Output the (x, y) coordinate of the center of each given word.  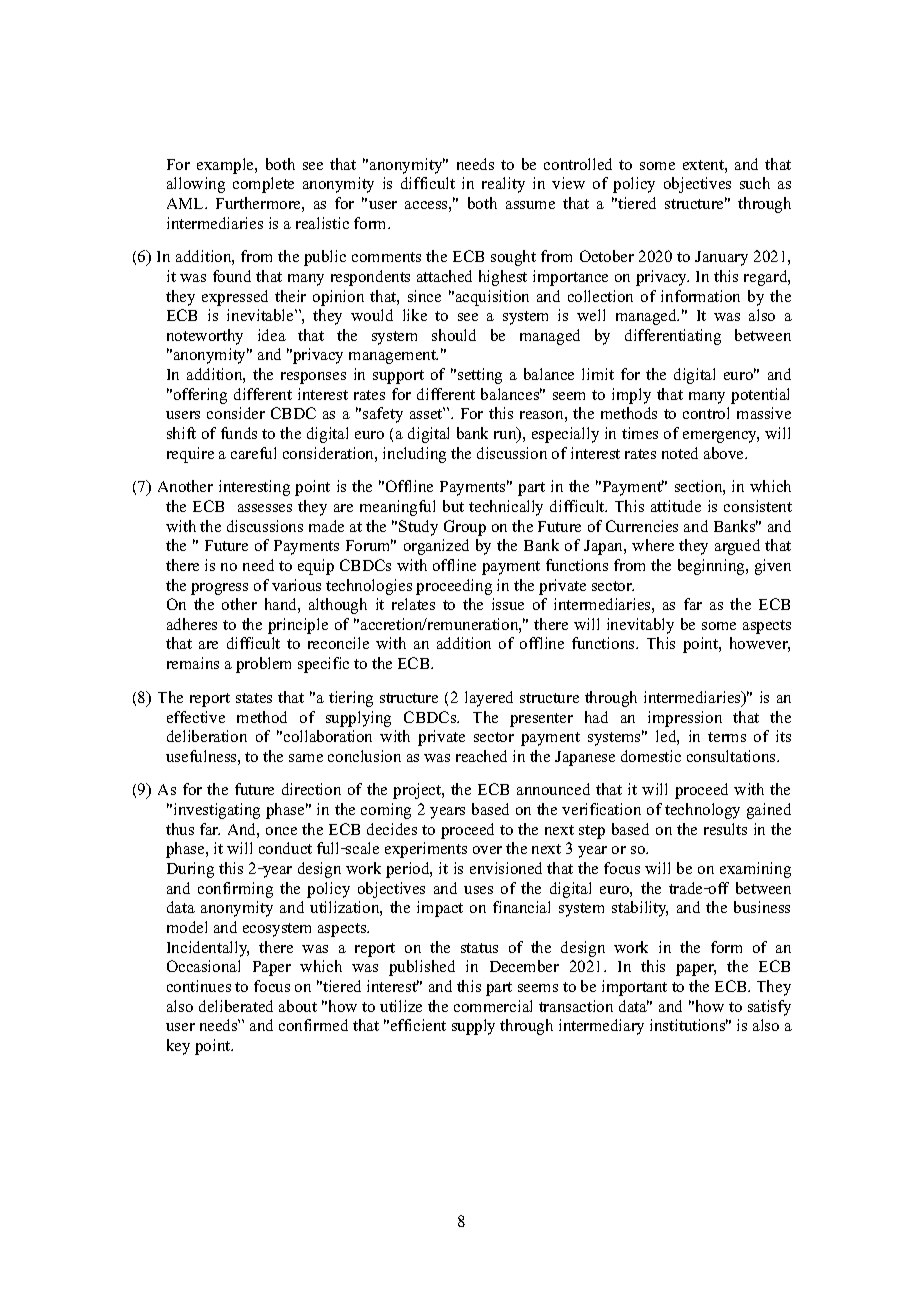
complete (263, 185)
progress (219, 589)
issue (508, 604)
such (755, 183)
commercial (493, 1006)
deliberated (236, 1006)
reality (503, 185)
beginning (712, 567)
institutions (689, 1025)
